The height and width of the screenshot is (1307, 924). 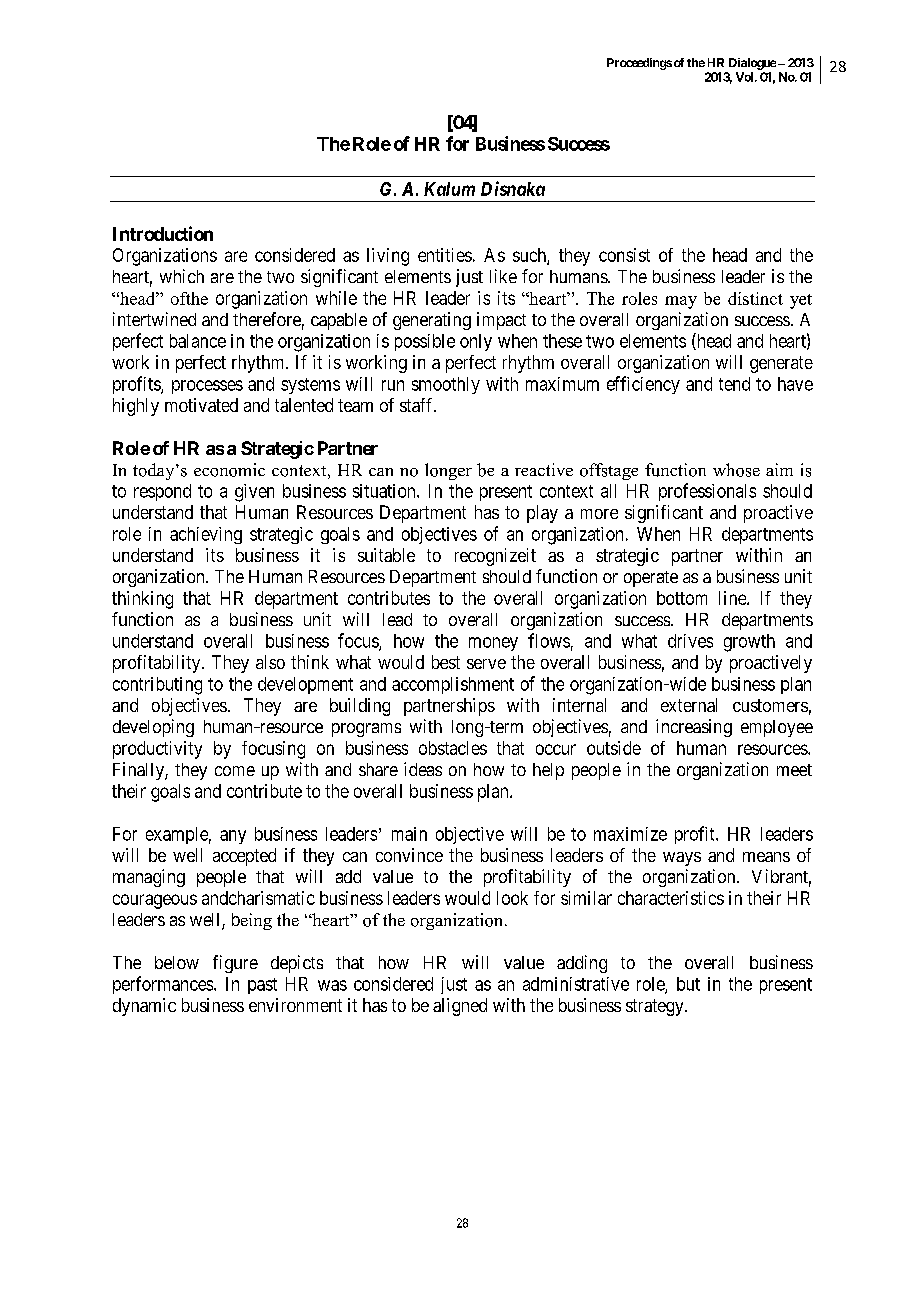 I want to click on entities, so click(x=445, y=255).
